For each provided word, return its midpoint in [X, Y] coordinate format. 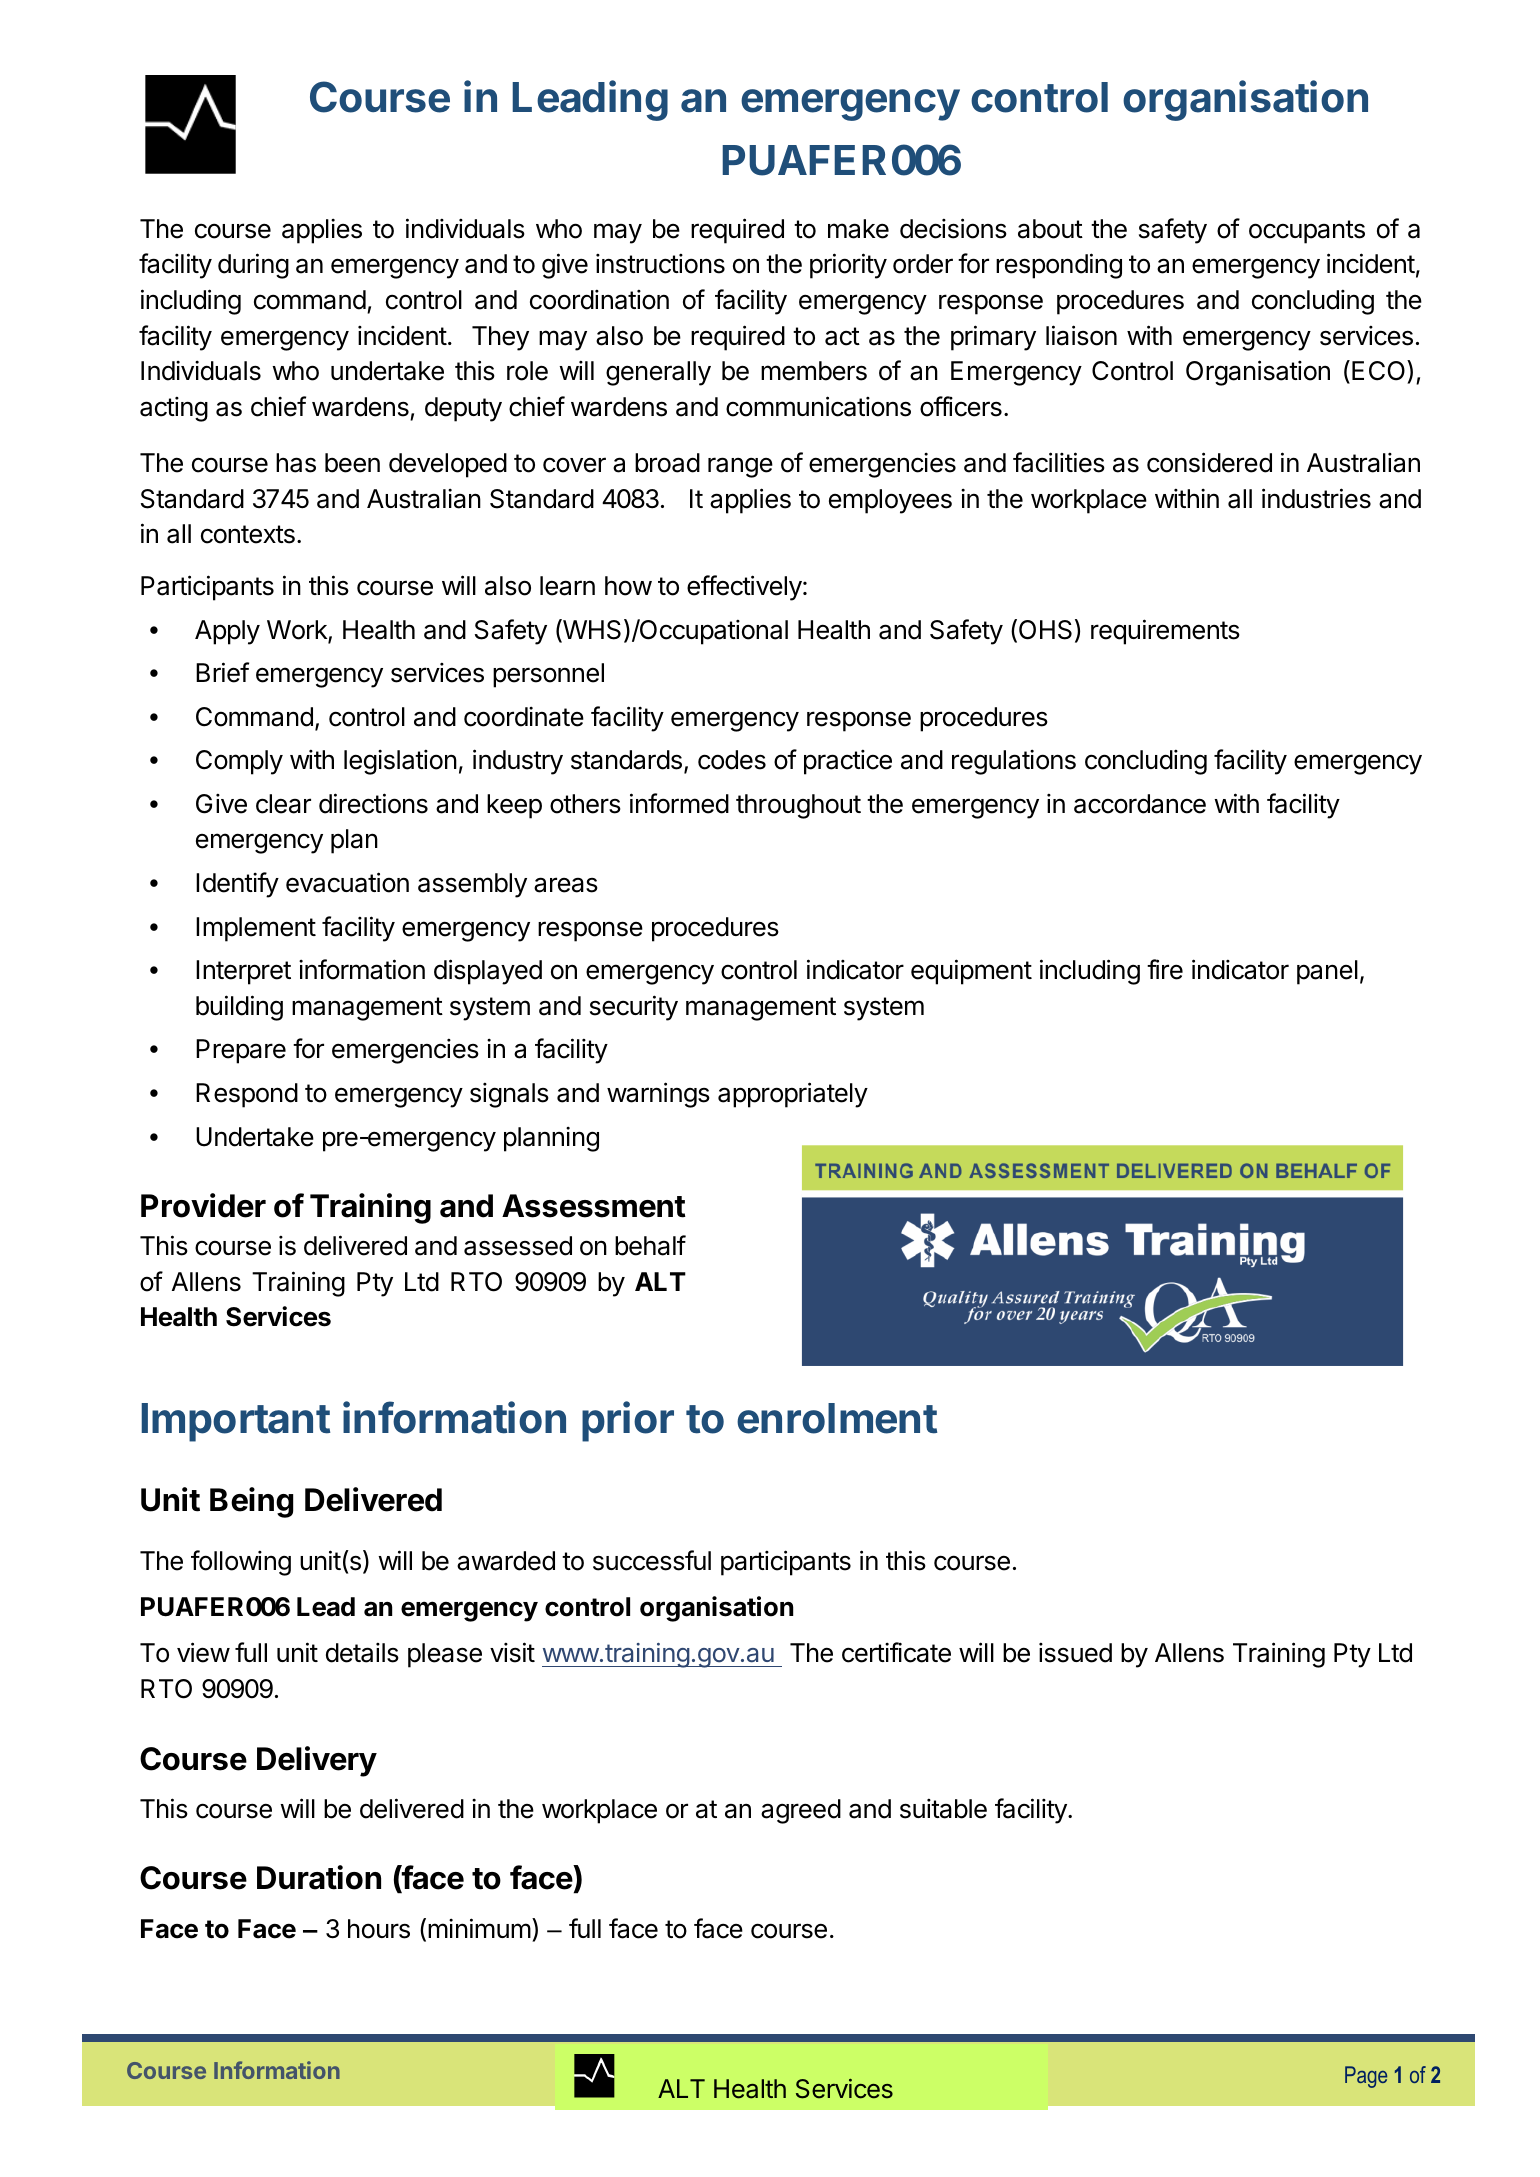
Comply [239, 762]
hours [379, 1929]
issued [1075, 1653]
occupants [1307, 232]
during [253, 266]
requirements [1165, 632]
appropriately [793, 1095]
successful [652, 1560]
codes [732, 760]
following [241, 1563]
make [858, 229]
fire [1165, 969]
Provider [203, 1205]
